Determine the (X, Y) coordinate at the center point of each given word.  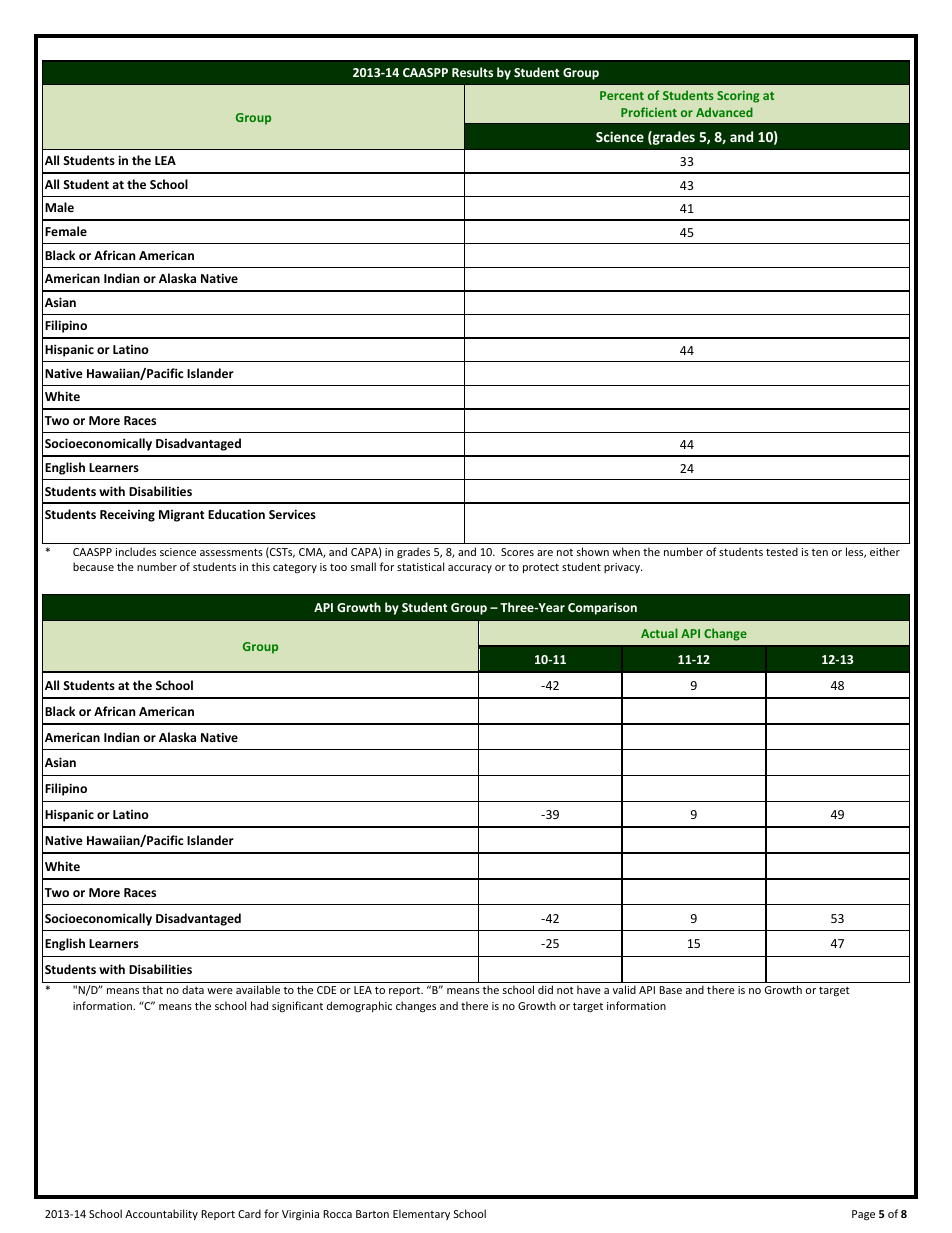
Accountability (161, 1214)
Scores (517, 552)
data (193, 989)
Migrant (181, 516)
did (545, 989)
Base (670, 990)
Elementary (421, 1214)
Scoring (738, 97)
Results (472, 72)
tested (782, 551)
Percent (622, 95)
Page (863, 1215)
